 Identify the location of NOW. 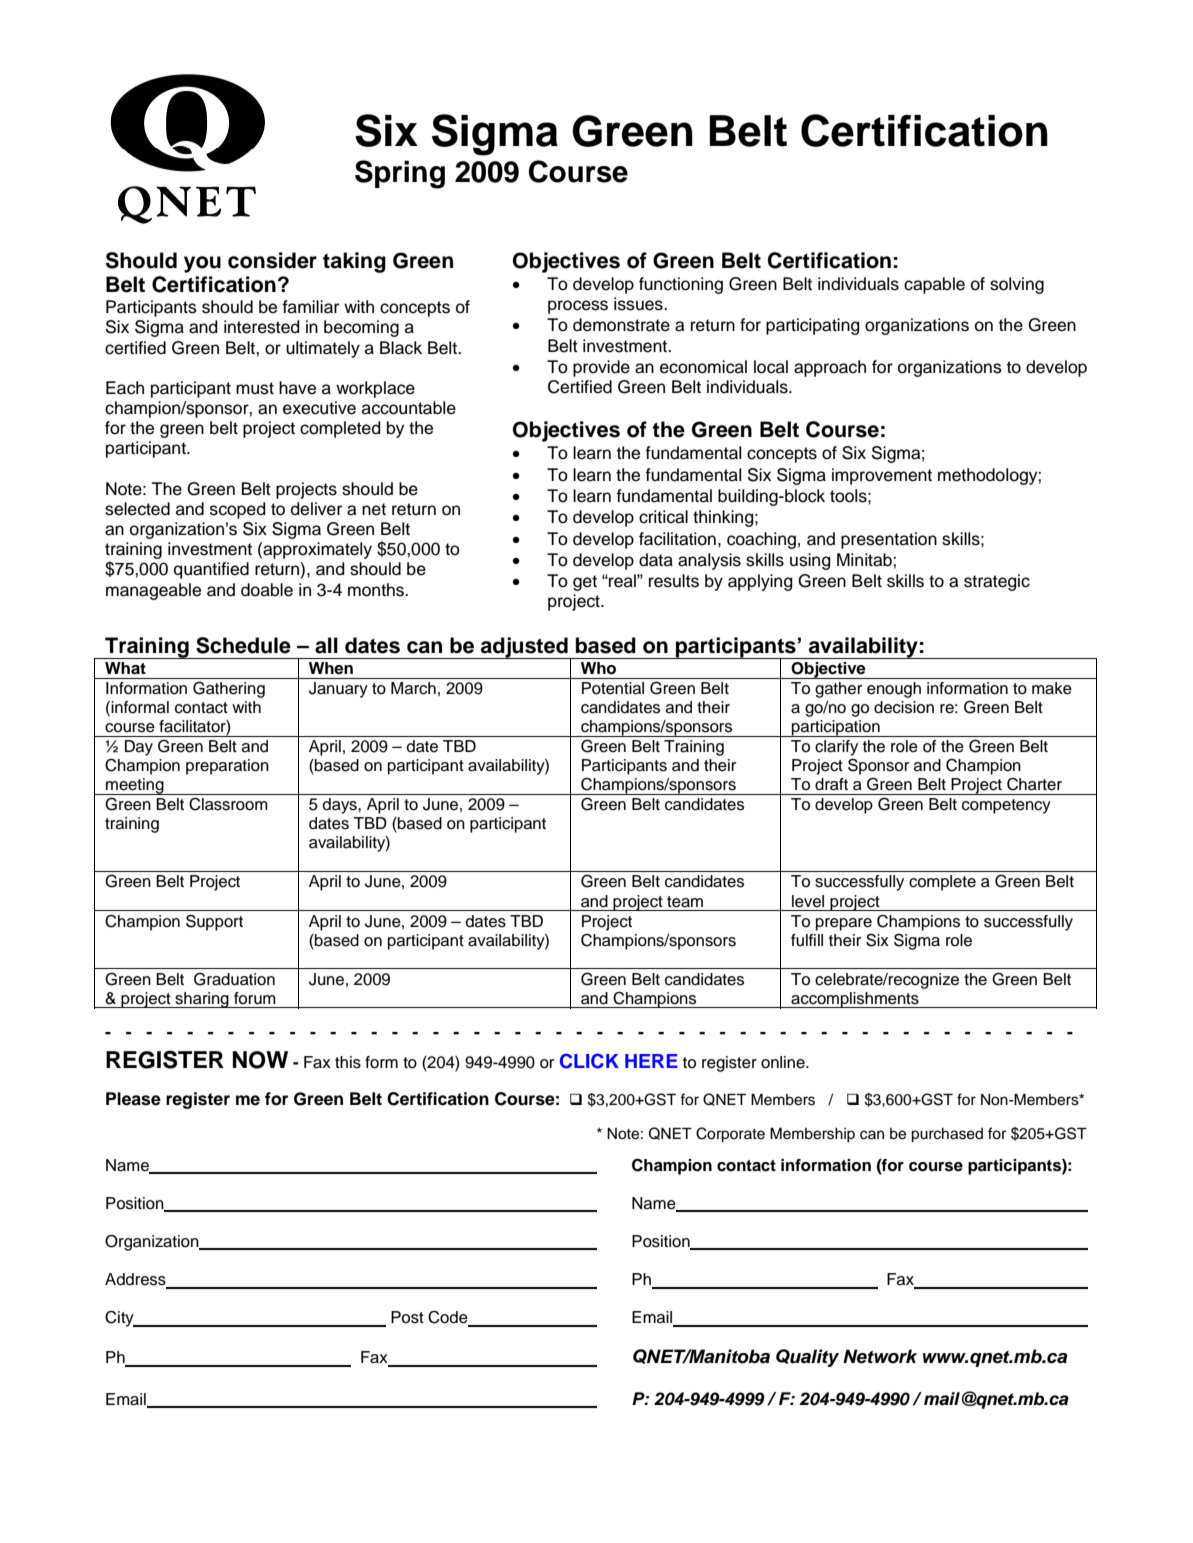
(260, 1060).
